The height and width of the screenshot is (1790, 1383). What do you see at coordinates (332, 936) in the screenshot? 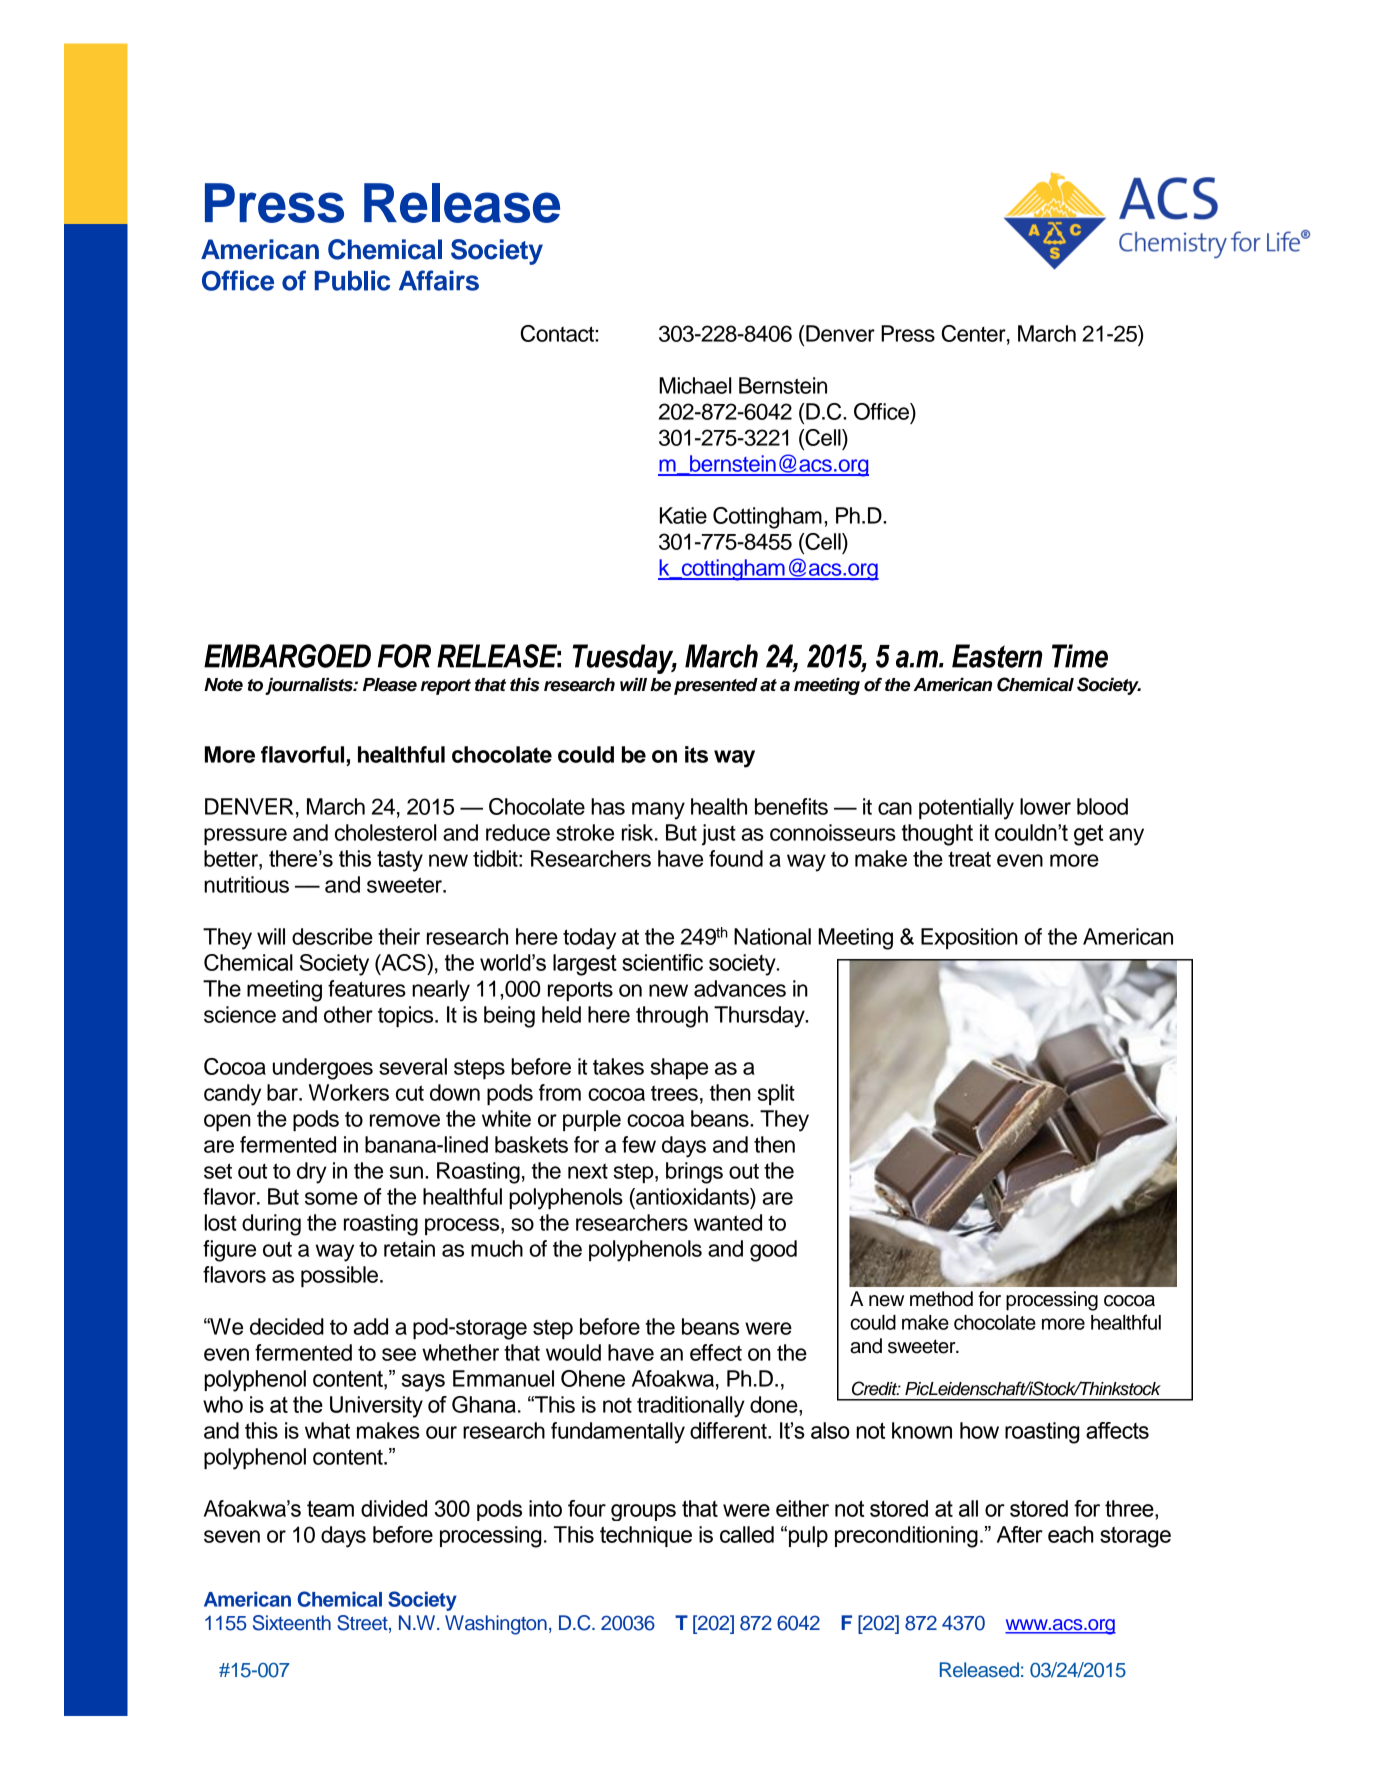
I see `describe` at bounding box center [332, 936].
